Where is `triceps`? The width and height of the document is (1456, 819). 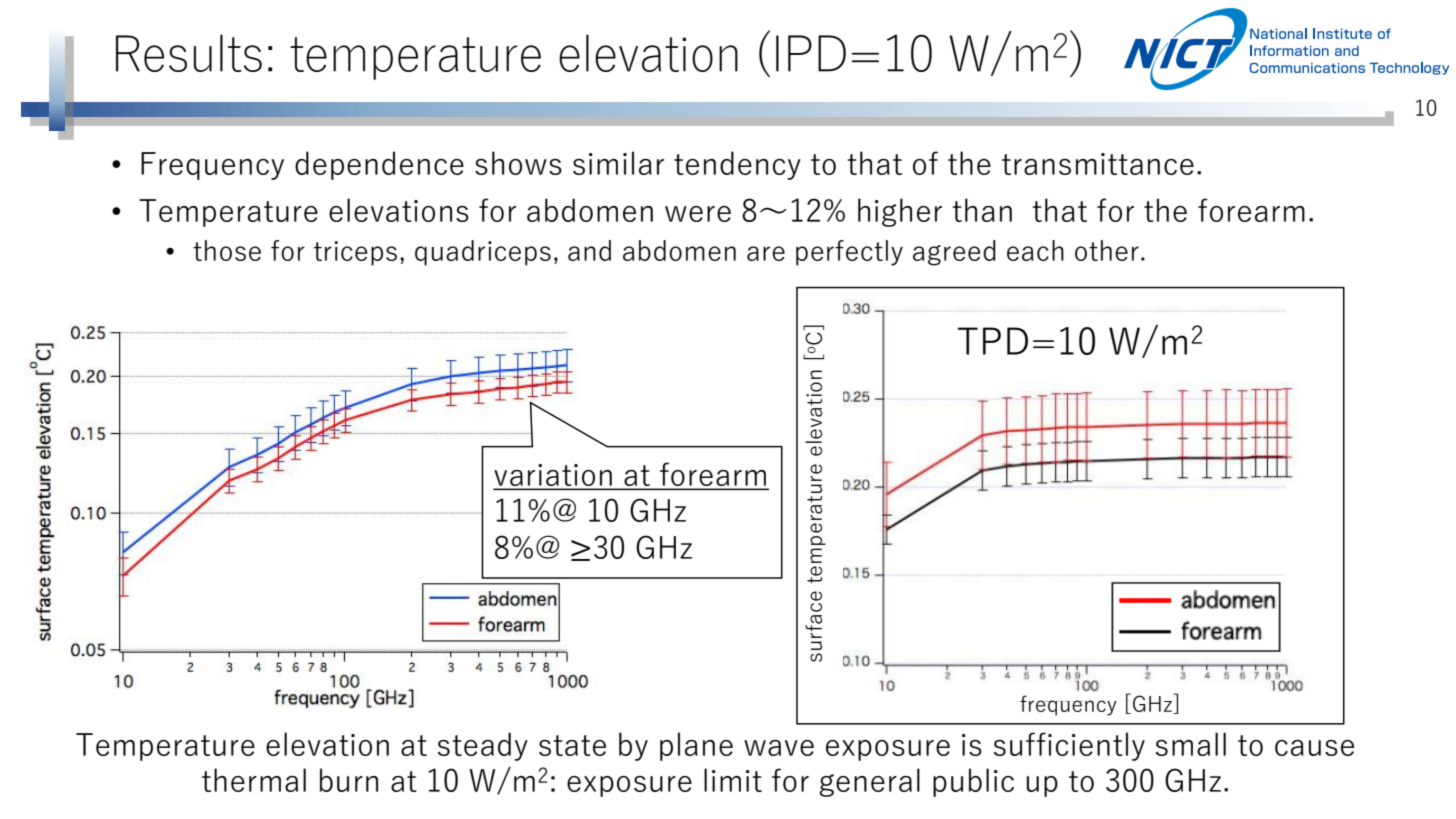
triceps is located at coordinates (355, 253).
